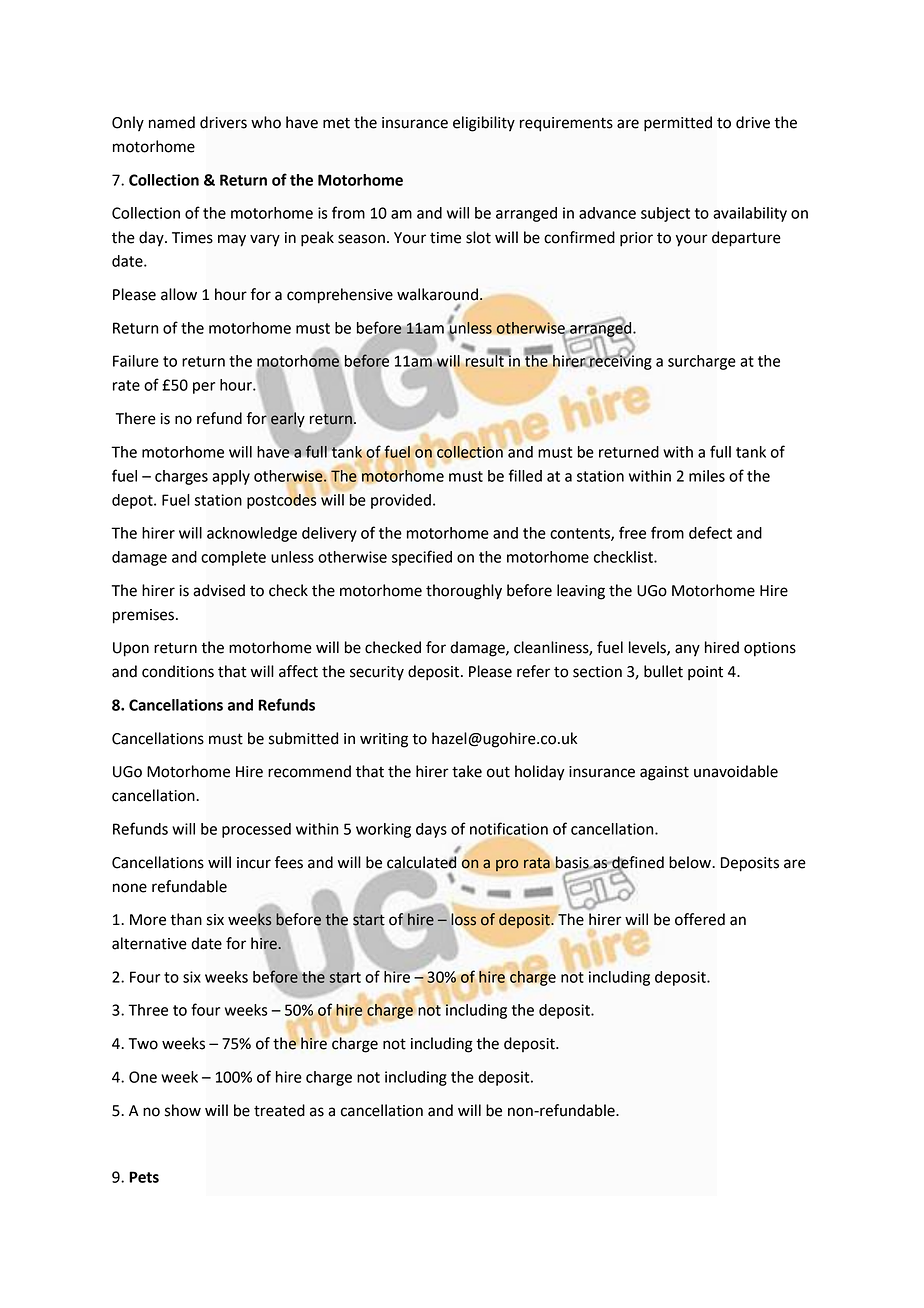 The height and width of the image is (1308, 924). I want to click on miles, so click(707, 476).
